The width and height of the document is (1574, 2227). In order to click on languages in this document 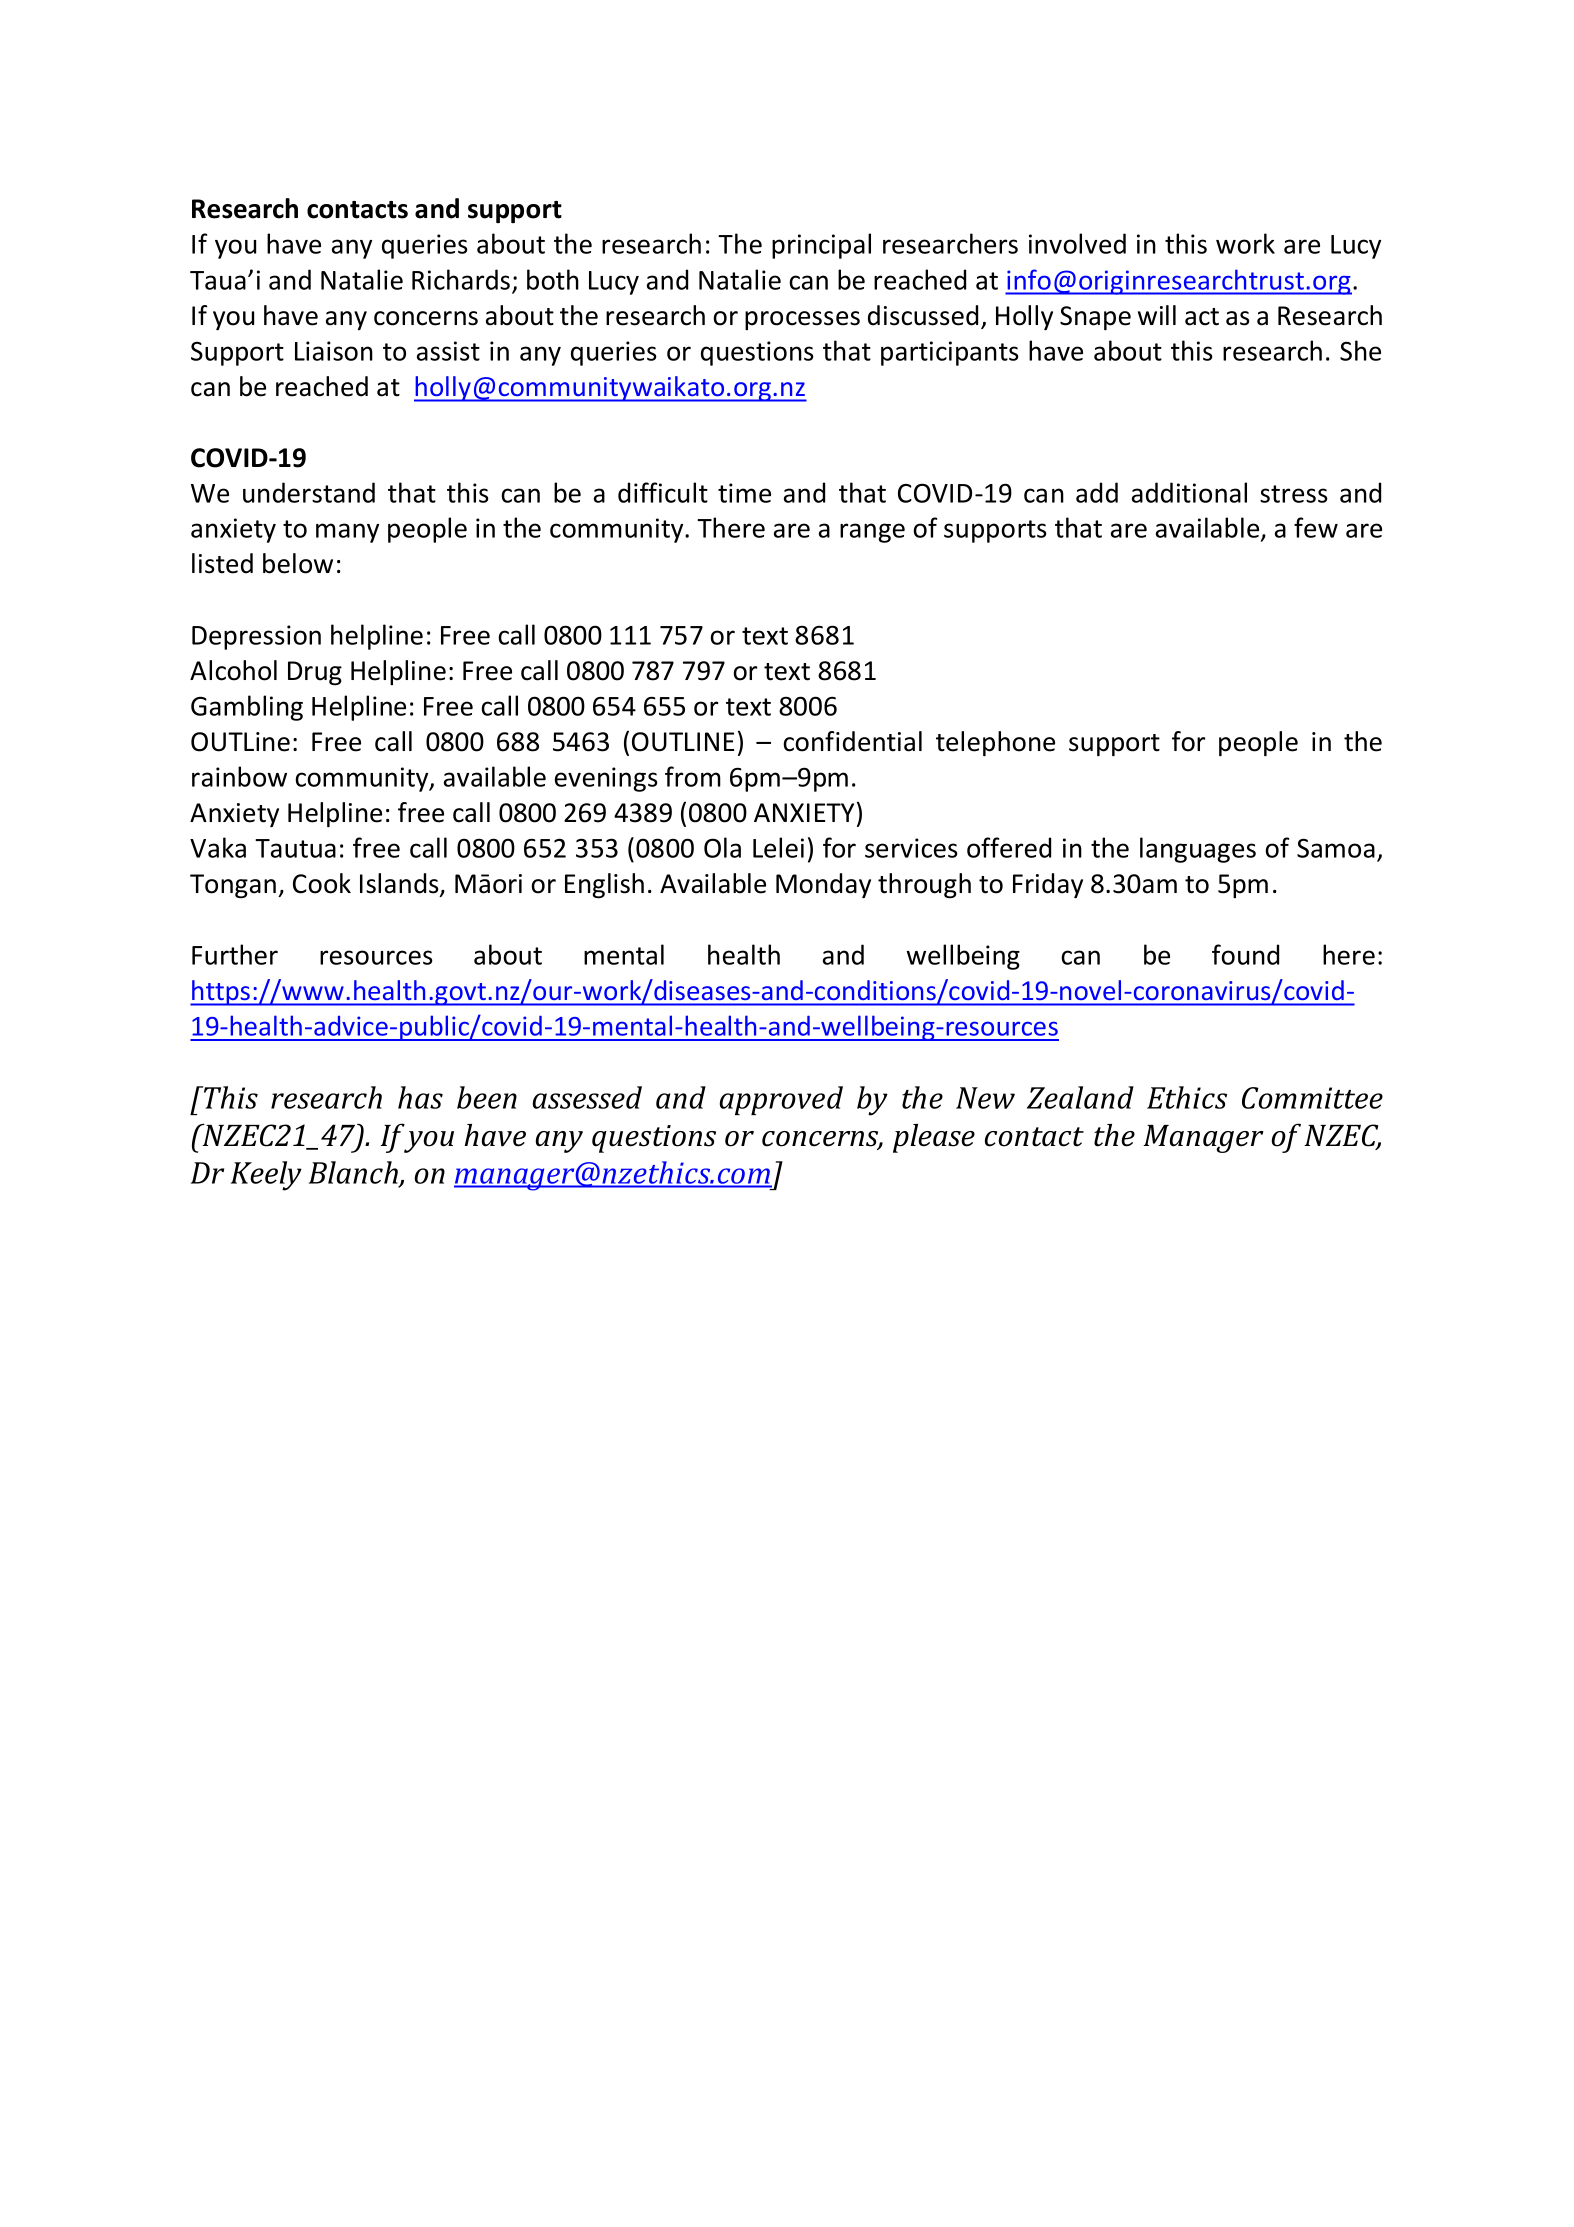, I will do `click(1198, 850)`.
